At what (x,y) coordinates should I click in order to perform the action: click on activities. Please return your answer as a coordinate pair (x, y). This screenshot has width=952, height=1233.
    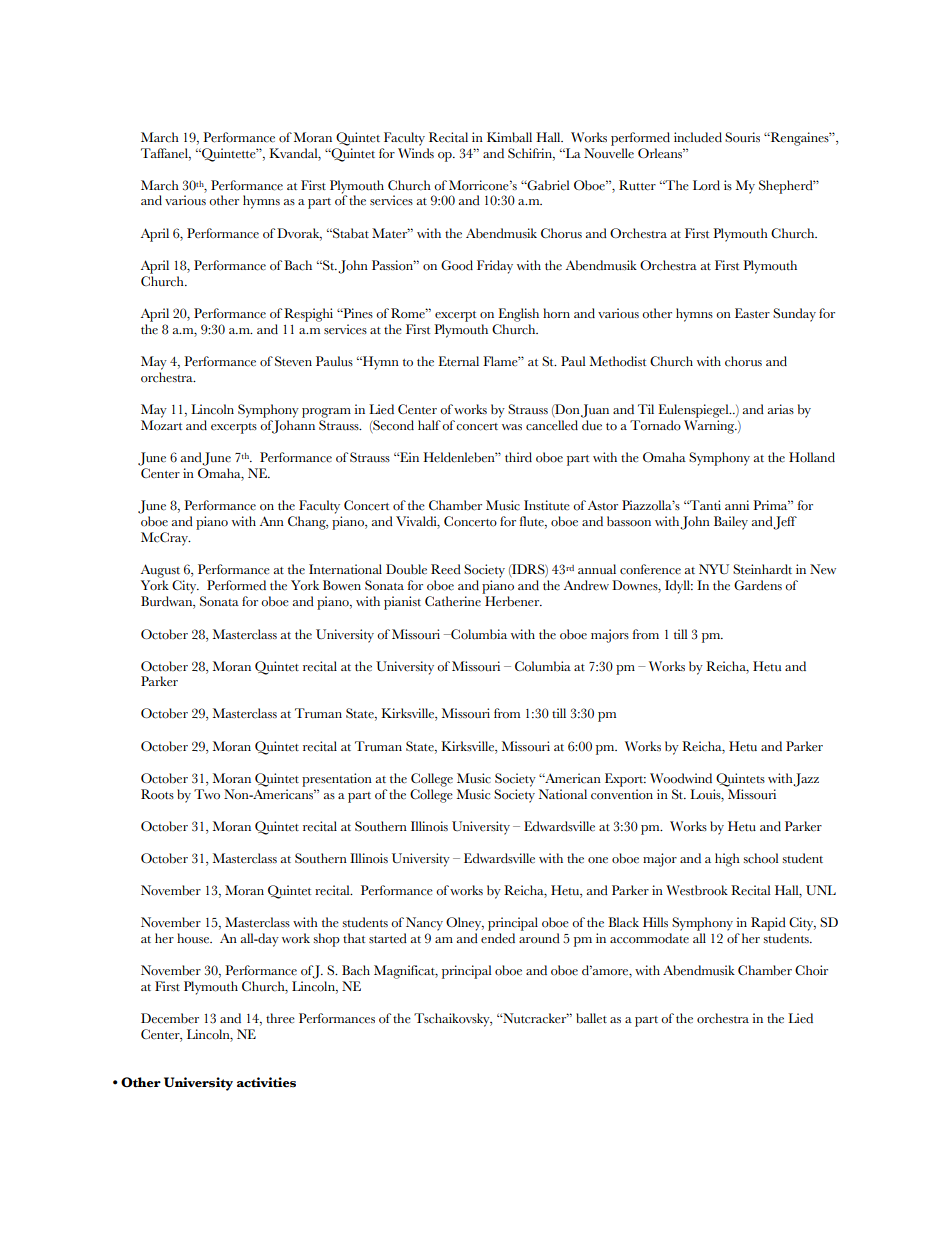
    Looking at the image, I should click on (266, 1082).
